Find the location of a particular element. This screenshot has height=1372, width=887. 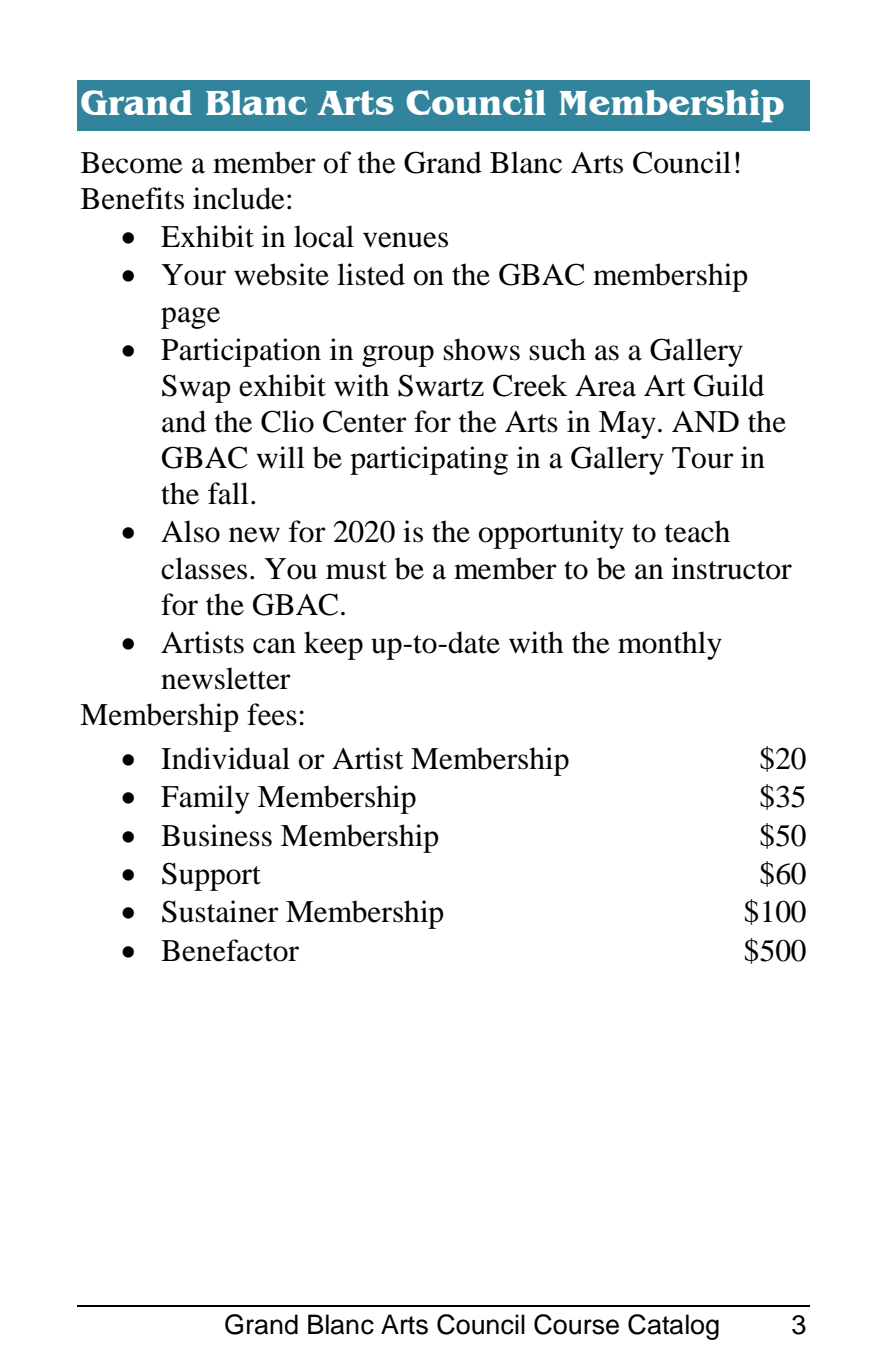

venues is located at coordinates (405, 240).
